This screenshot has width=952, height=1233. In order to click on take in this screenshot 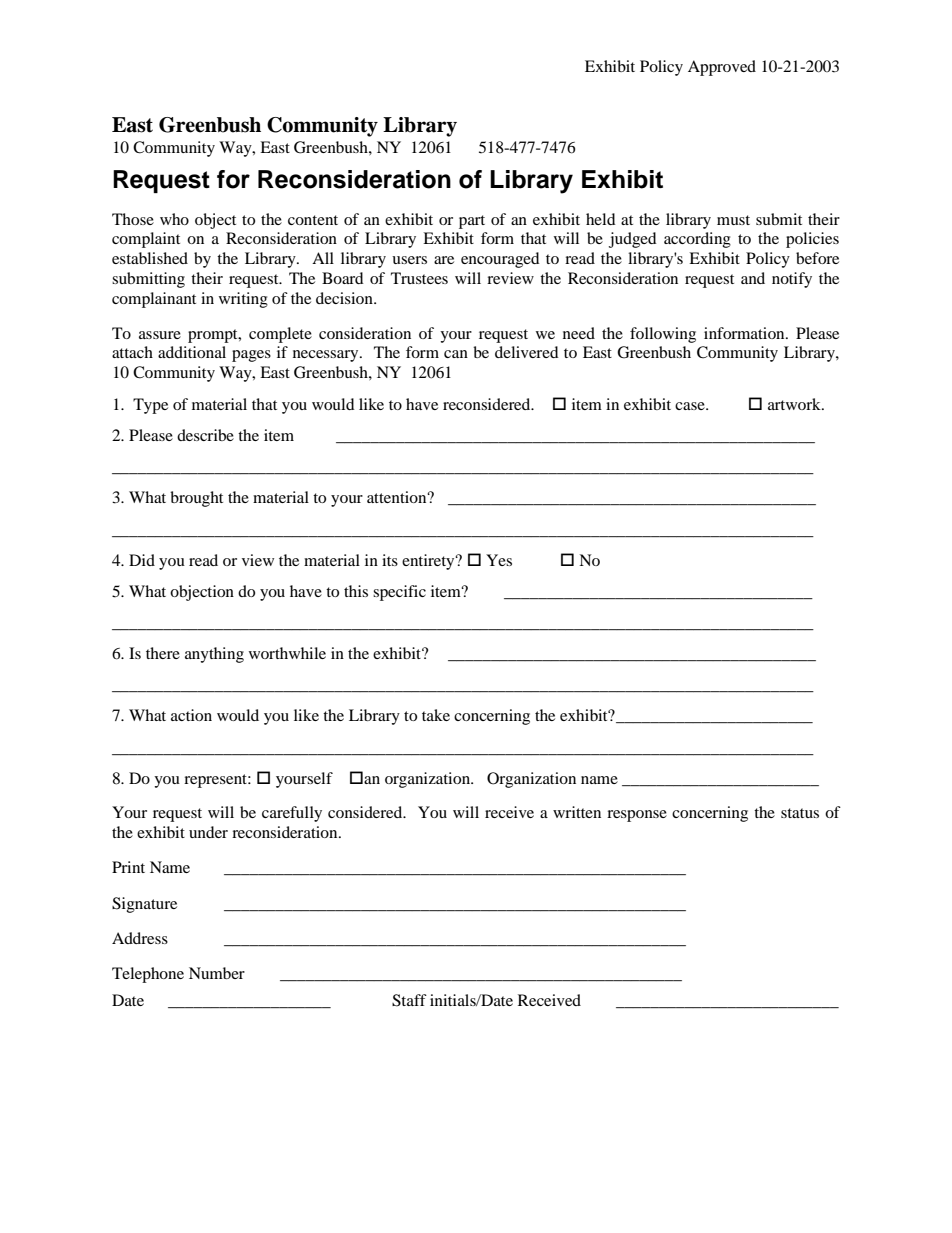, I will do `click(436, 715)`.
